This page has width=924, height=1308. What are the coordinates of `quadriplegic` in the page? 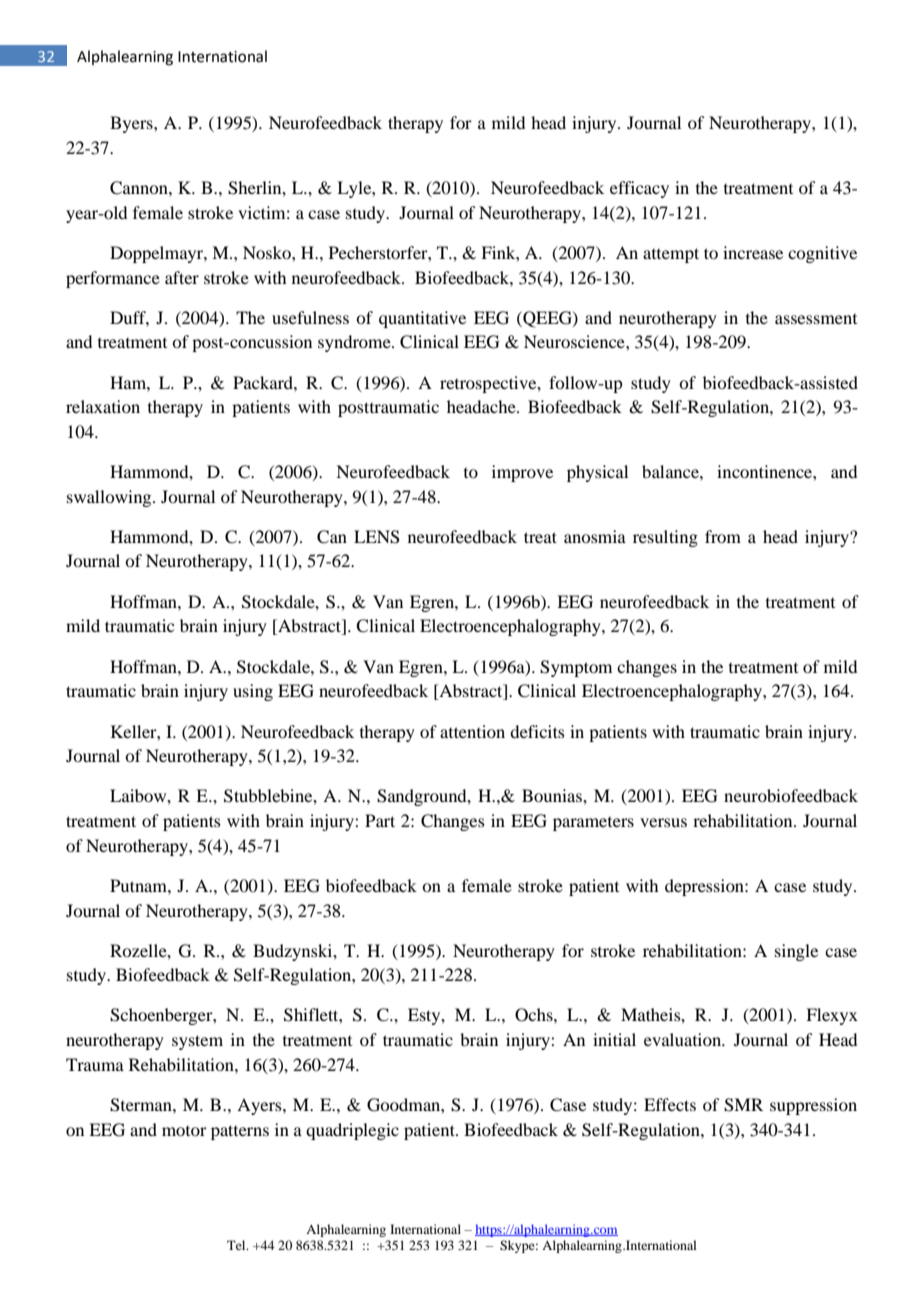 It's located at (352, 1131).
